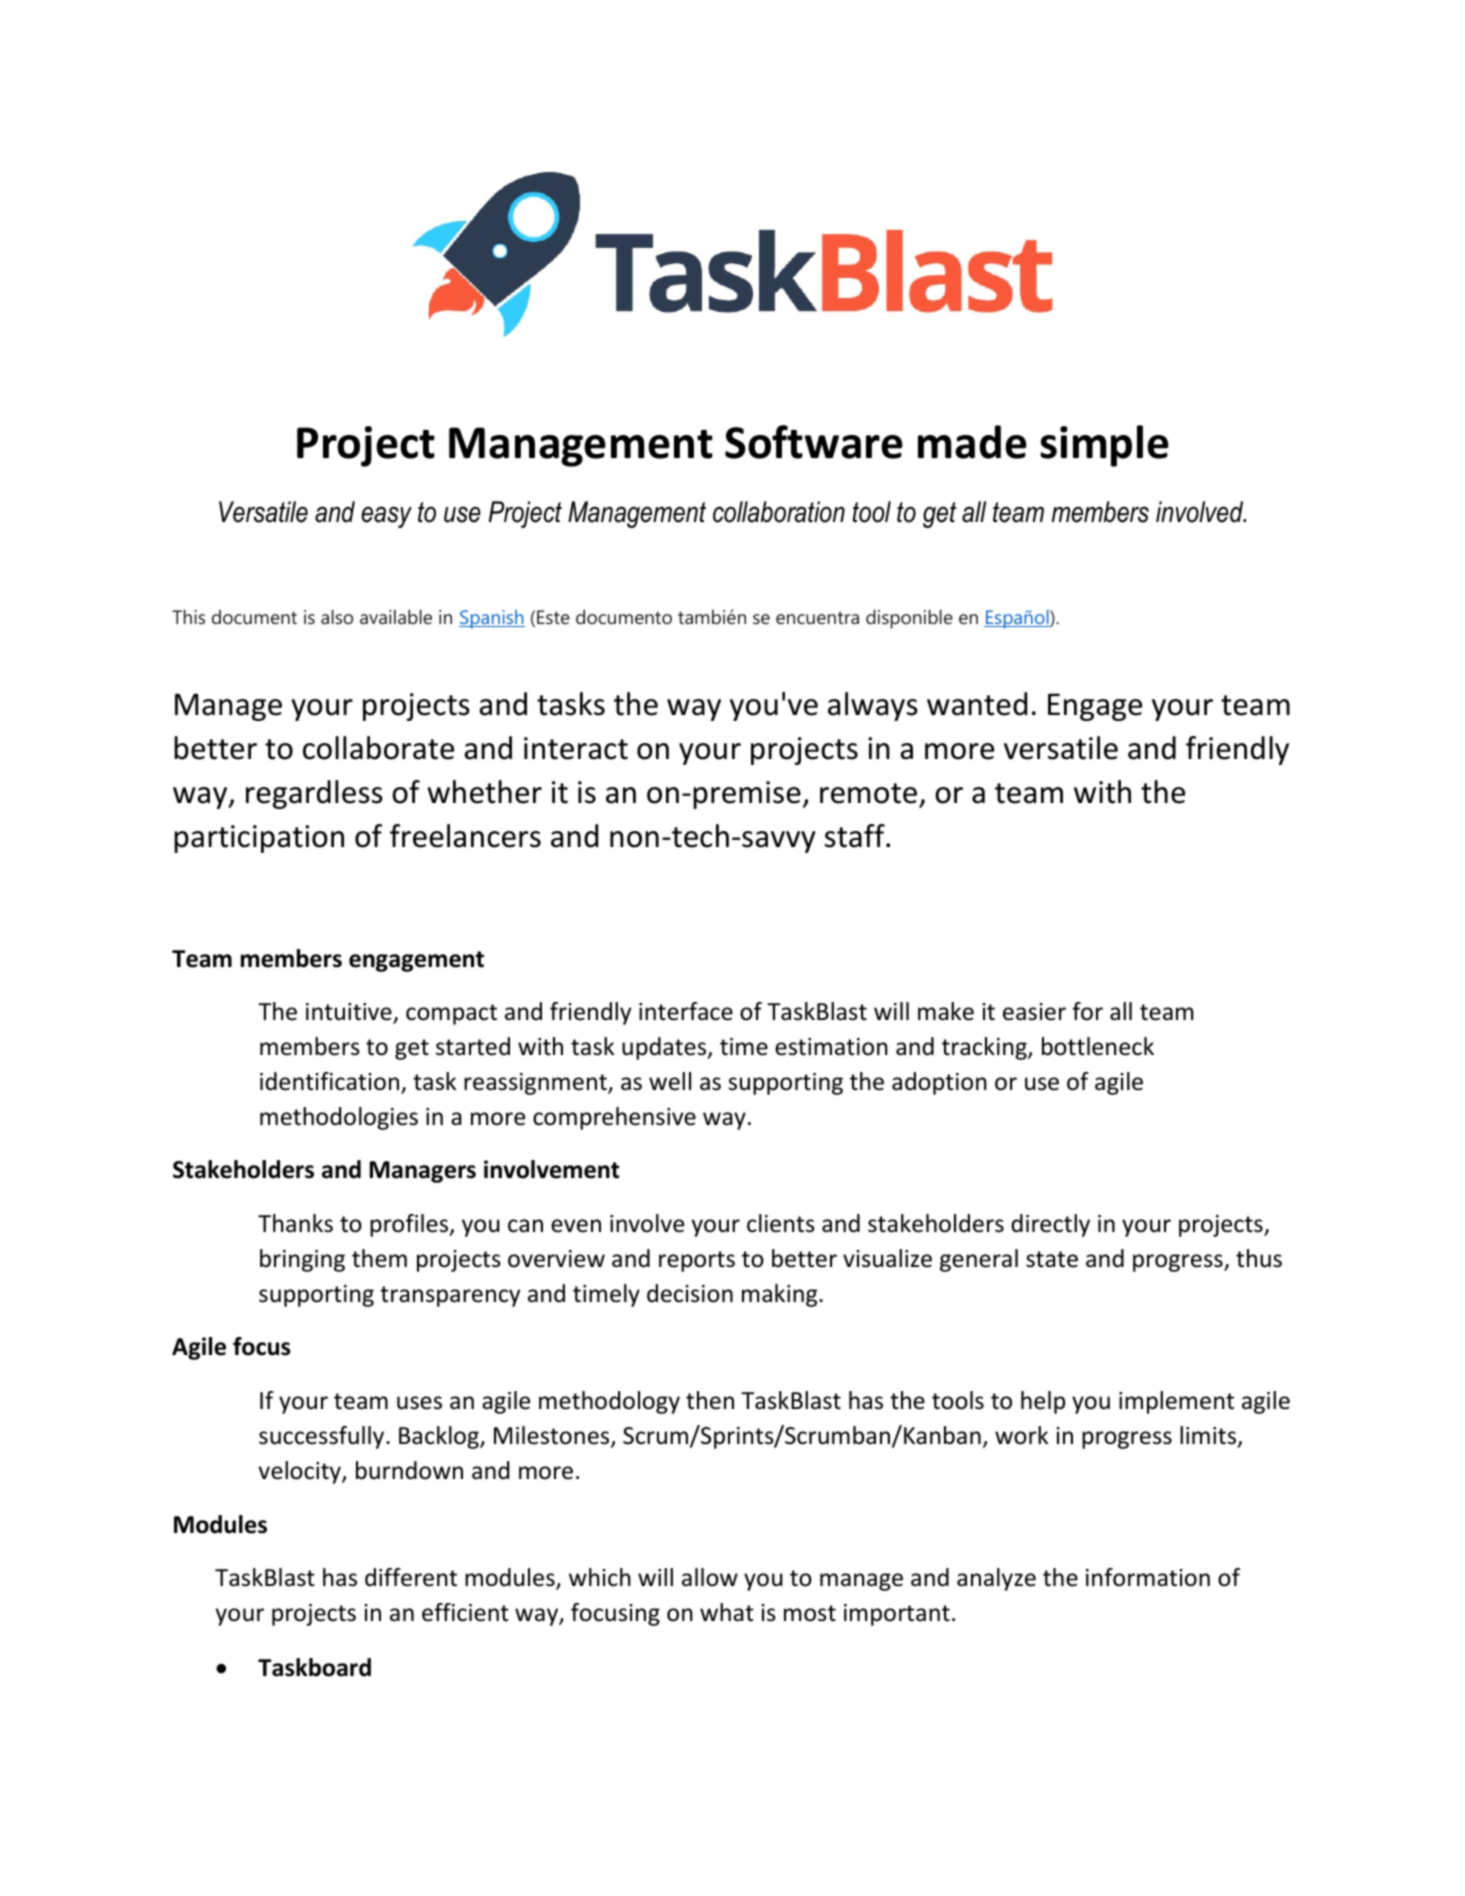 The image size is (1465, 1896). Describe the element at coordinates (386, 517) in the screenshot. I see `easy` at that location.
